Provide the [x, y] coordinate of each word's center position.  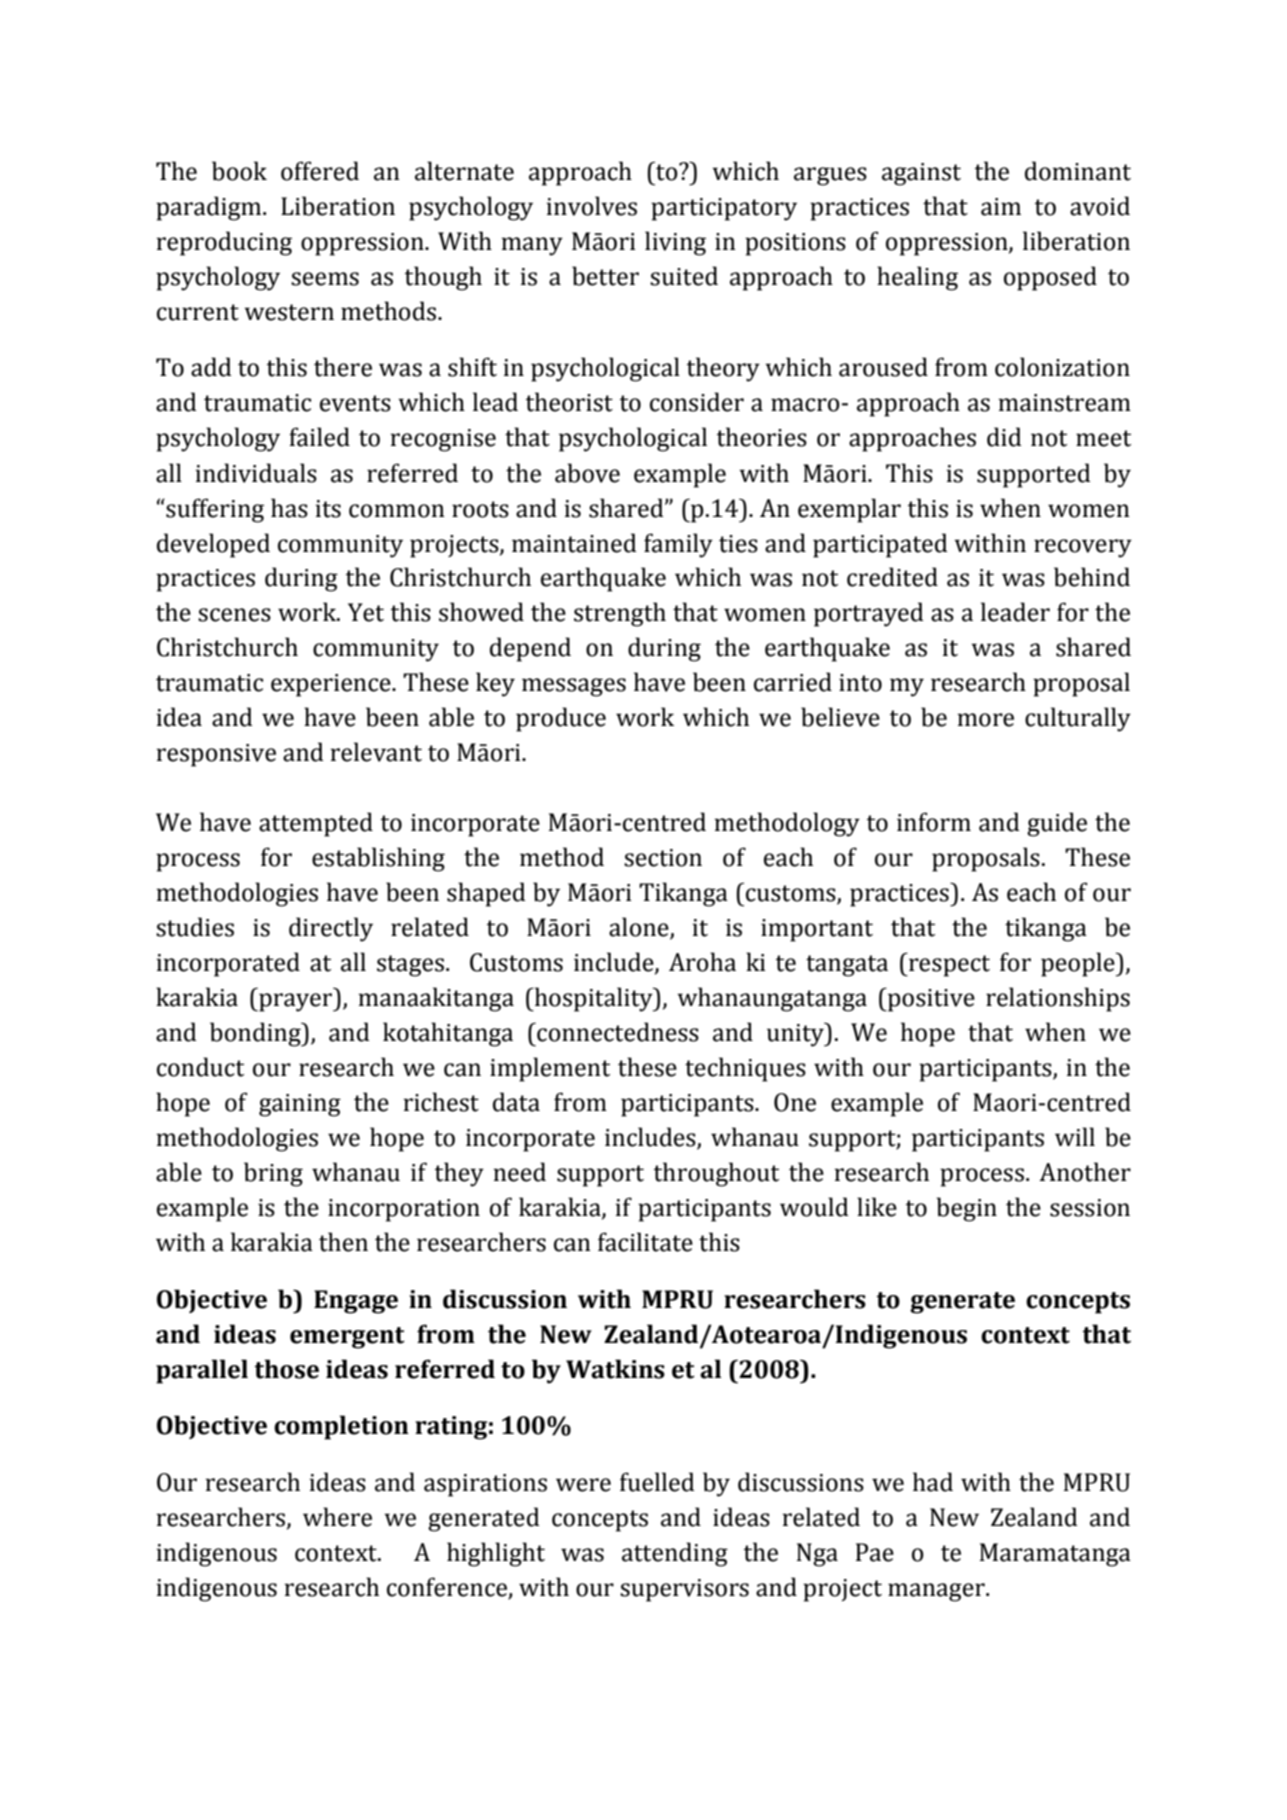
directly [331, 929]
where [337, 1517]
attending [675, 1554]
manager [937, 1592]
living [675, 243]
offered [320, 171]
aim [1001, 207]
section [663, 858]
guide [1057, 824]
